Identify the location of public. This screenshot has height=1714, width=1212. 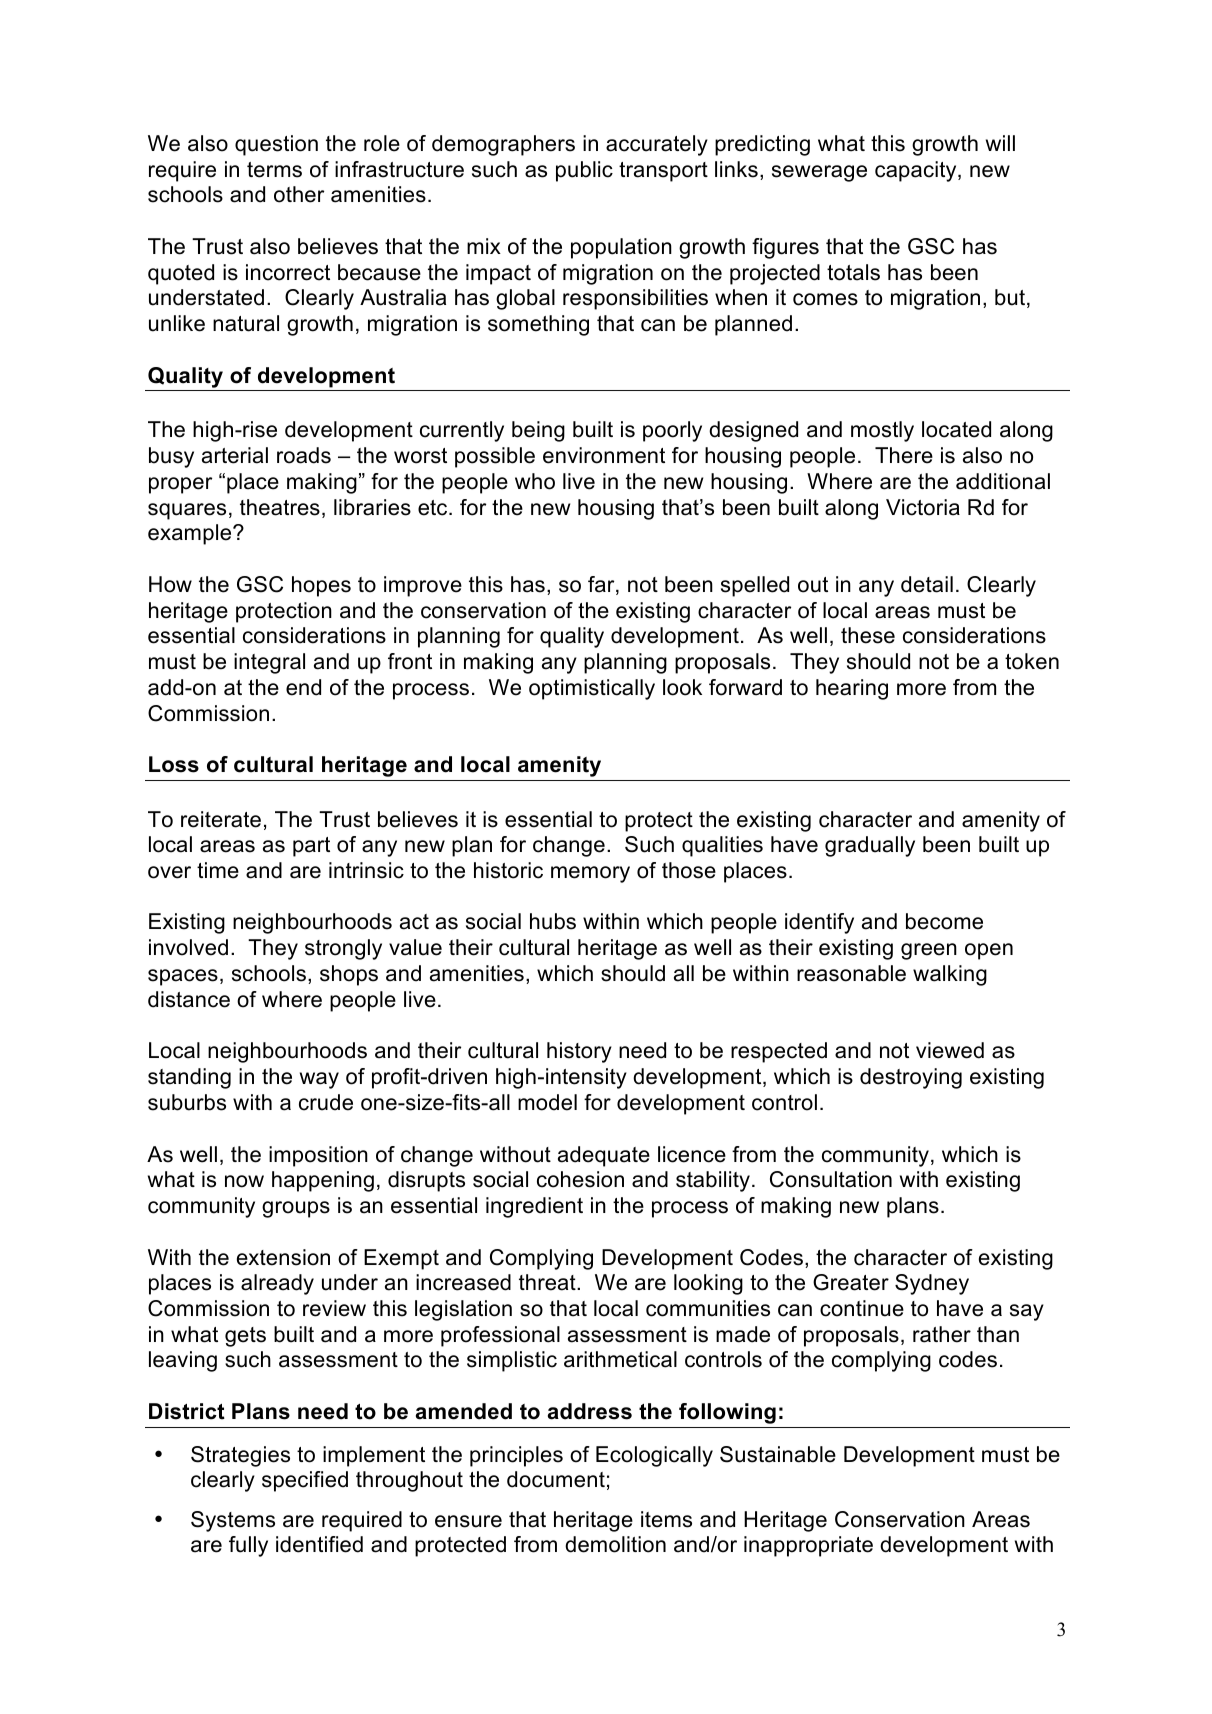
(584, 171).
